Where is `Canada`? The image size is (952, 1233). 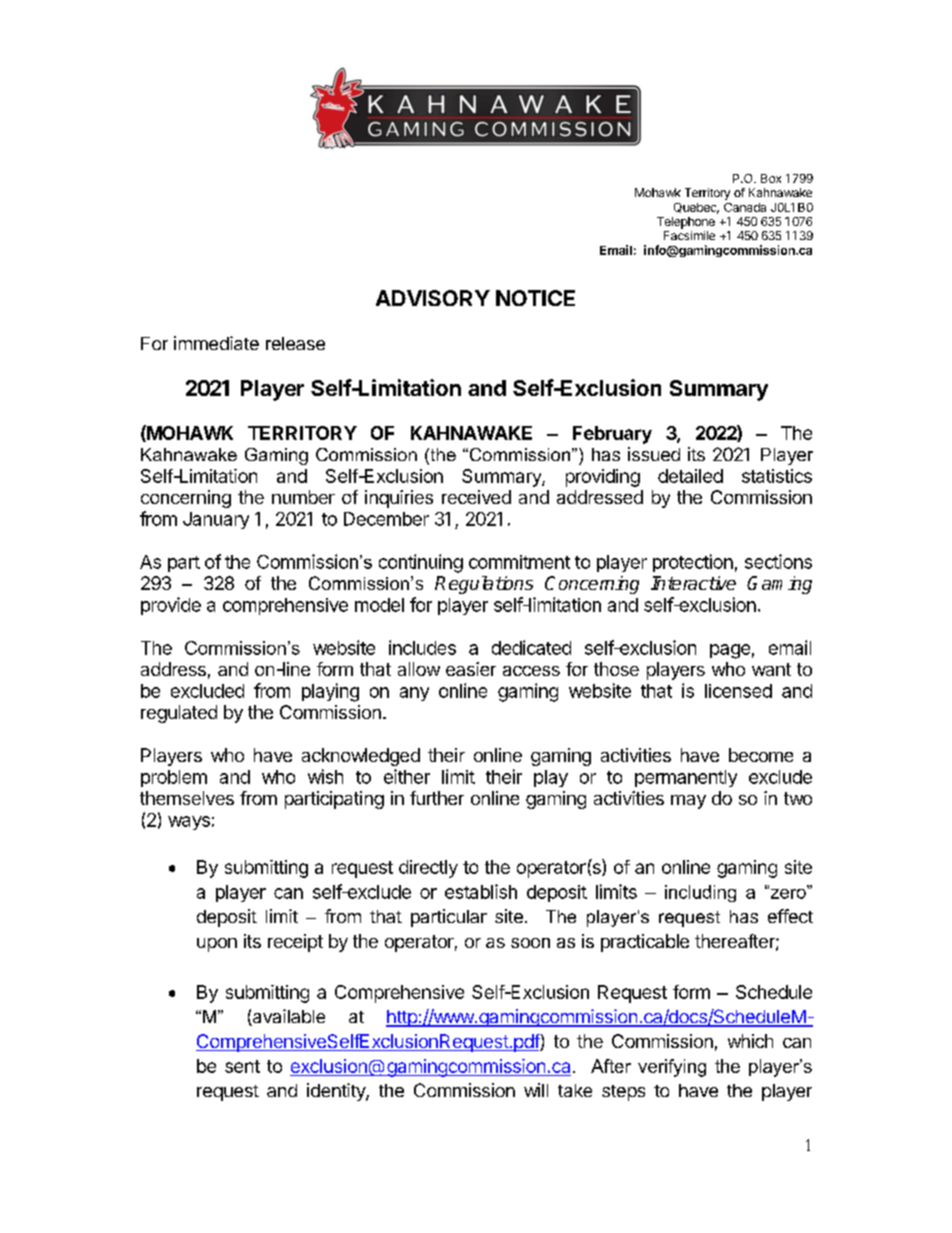 Canada is located at coordinates (745, 207).
